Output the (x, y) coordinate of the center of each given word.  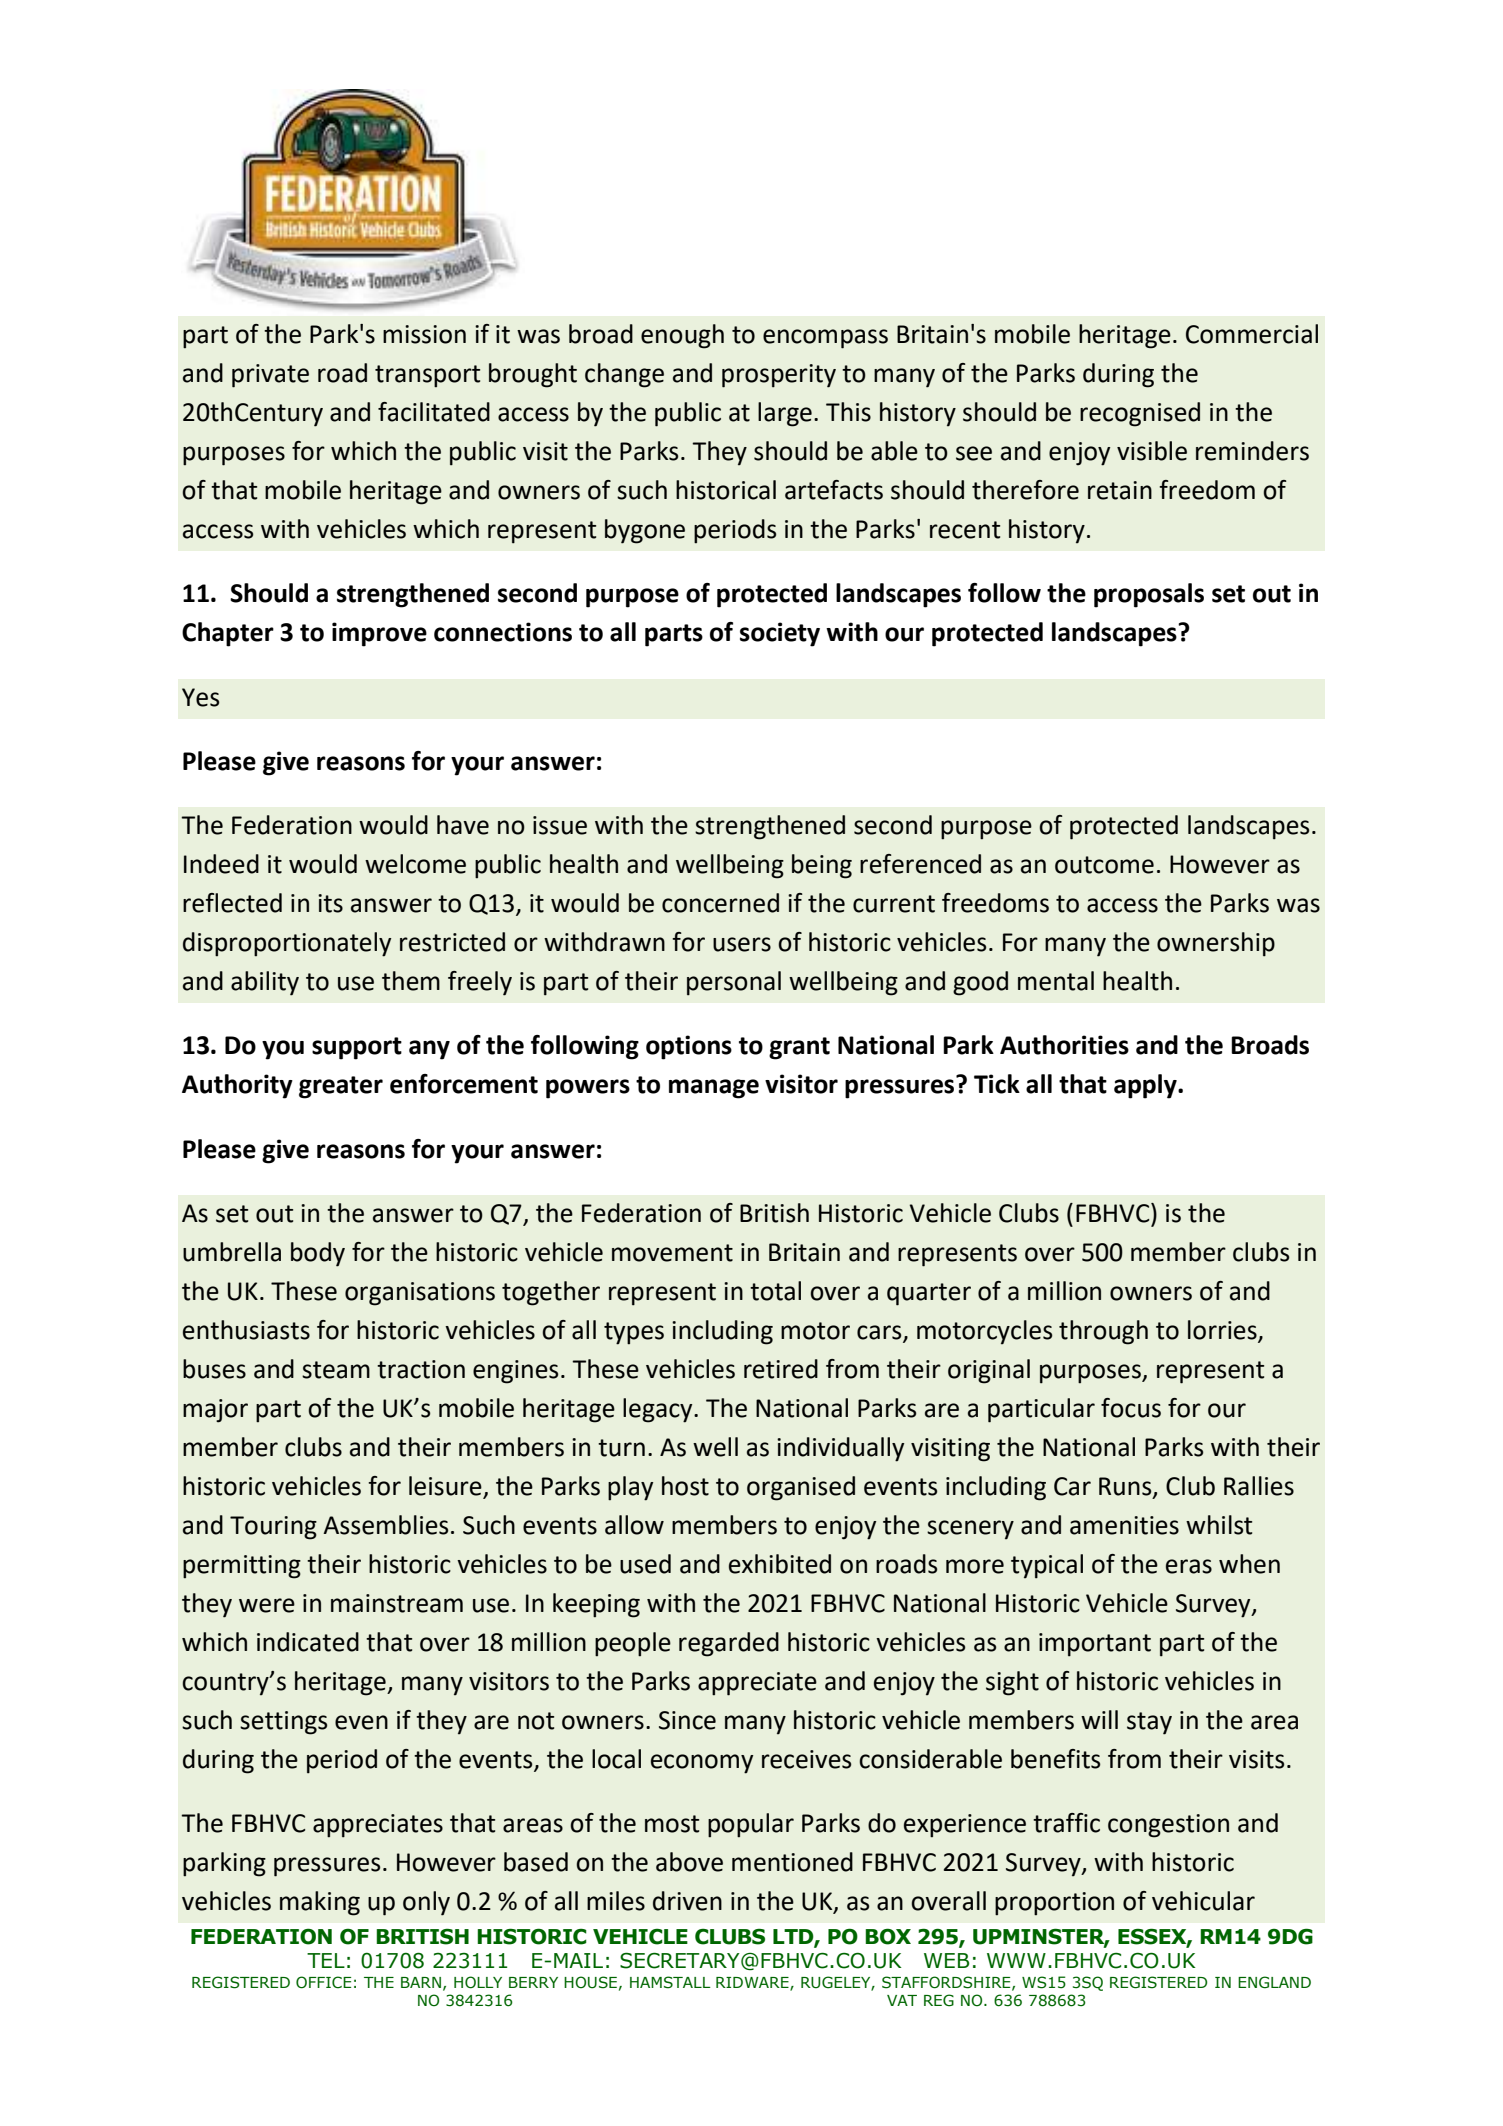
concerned (720, 903)
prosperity (779, 376)
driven (687, 1901)
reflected (232, 903)
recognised (1140, 414)
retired (781, 1369)
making (320, 1903)
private (270, 376)
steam (336, 1370)
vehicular (1203, 1901)
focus (1131, 1408)
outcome (1104, 865)
